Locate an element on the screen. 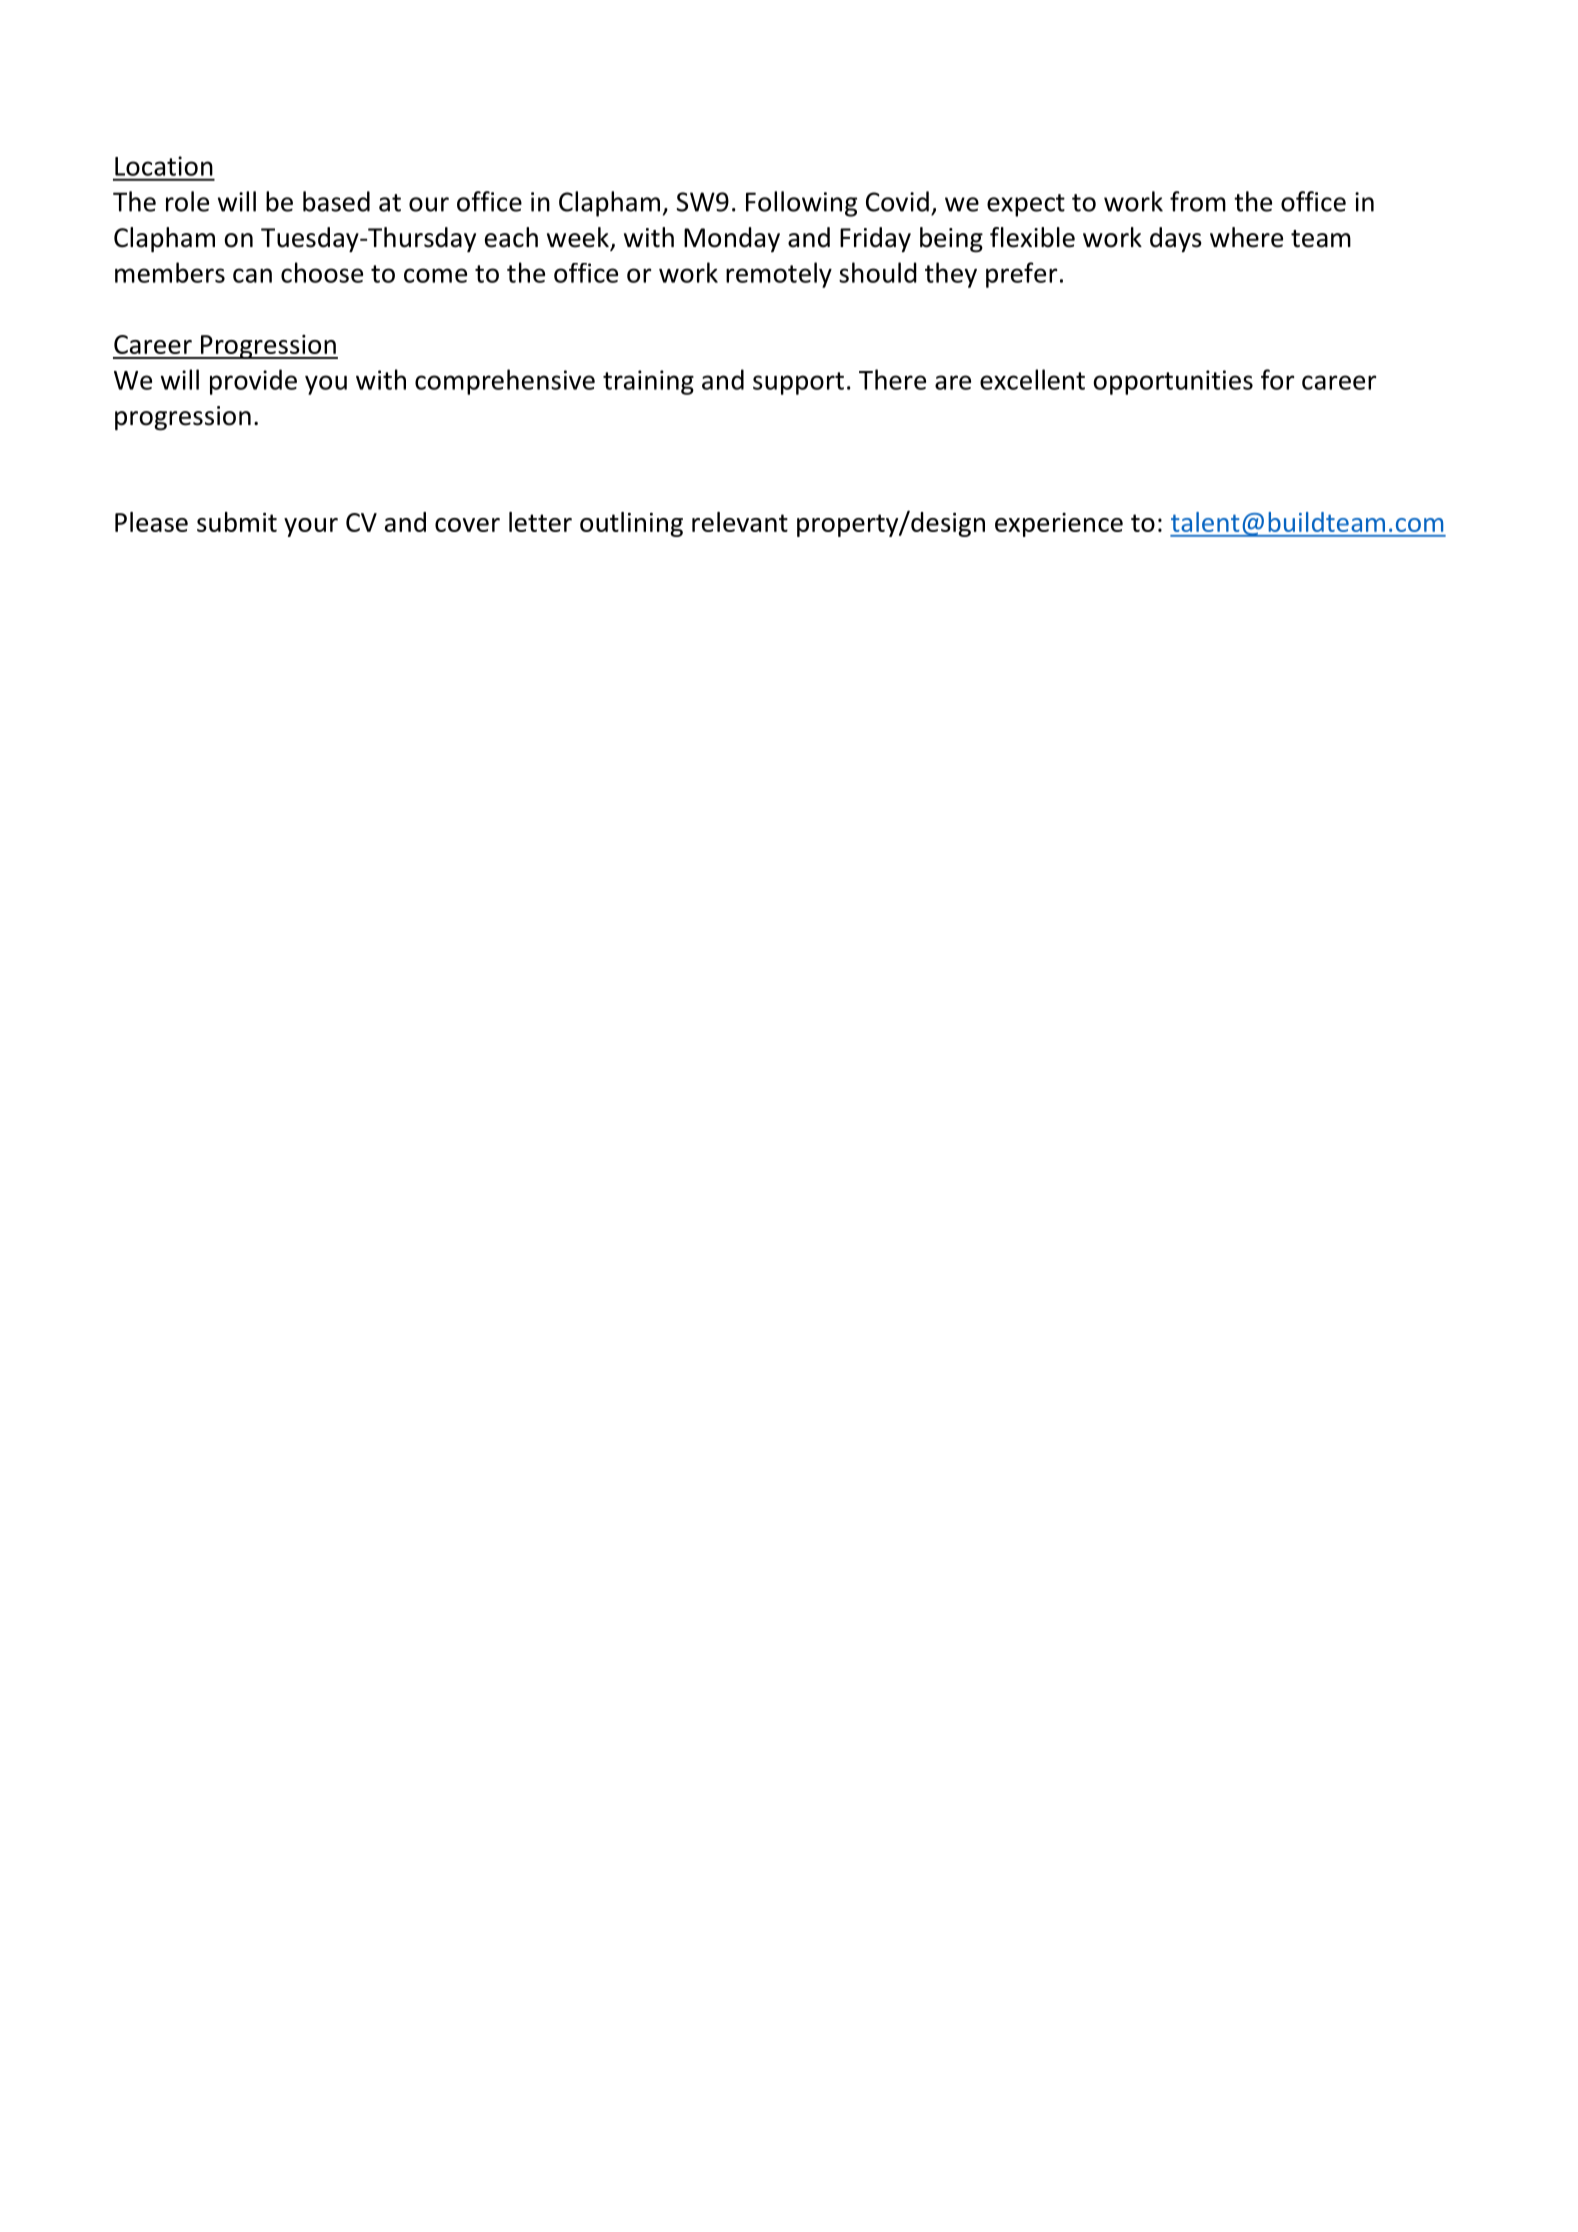 The width and height of the screenshot is (1578, 2232). training is located at coordinates (648, 382).
